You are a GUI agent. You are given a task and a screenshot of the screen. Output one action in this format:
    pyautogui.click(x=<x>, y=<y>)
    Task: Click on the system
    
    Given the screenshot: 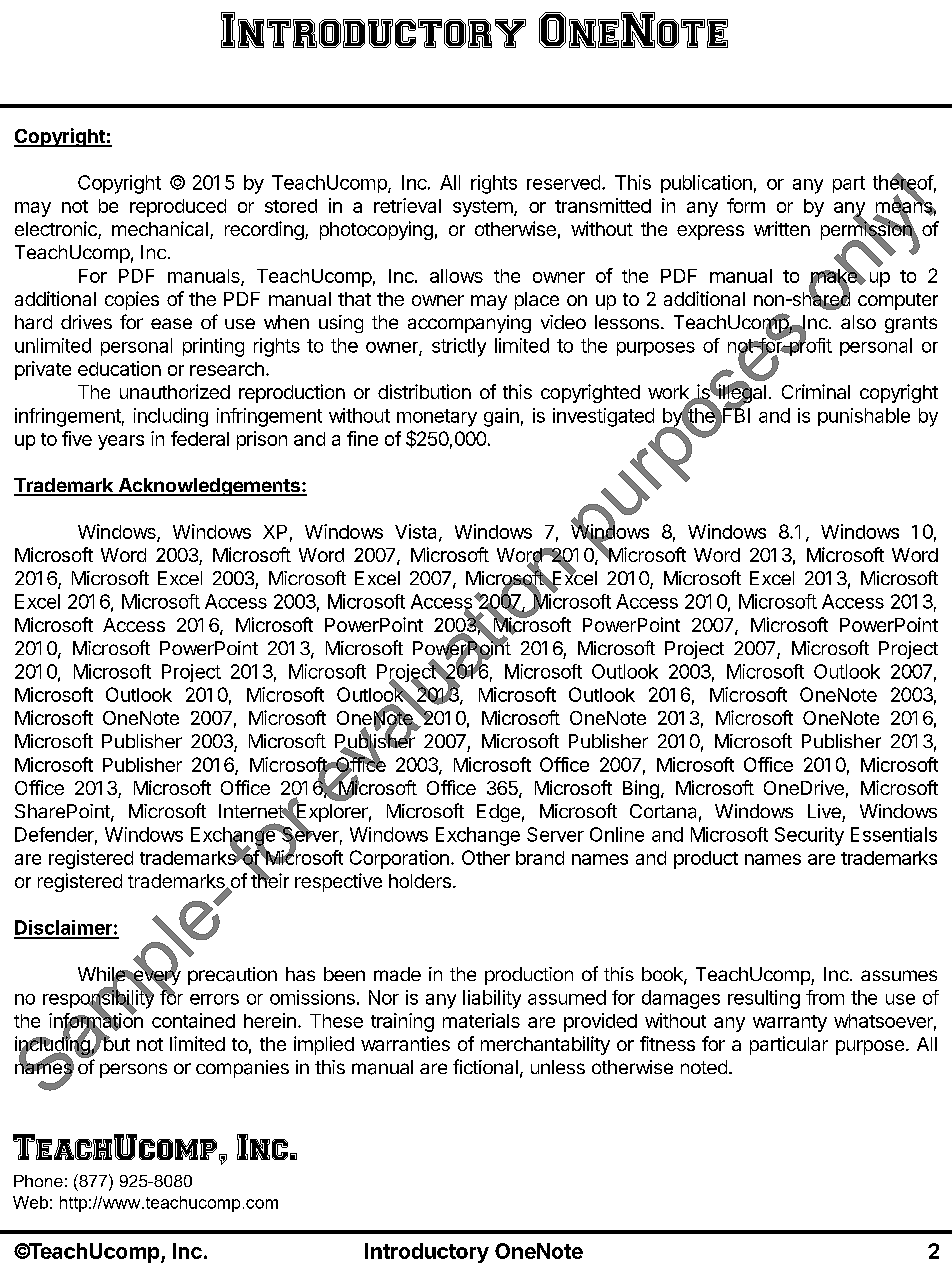 What is the action you would take?
    pyautogui.click(x=483, y=208)
